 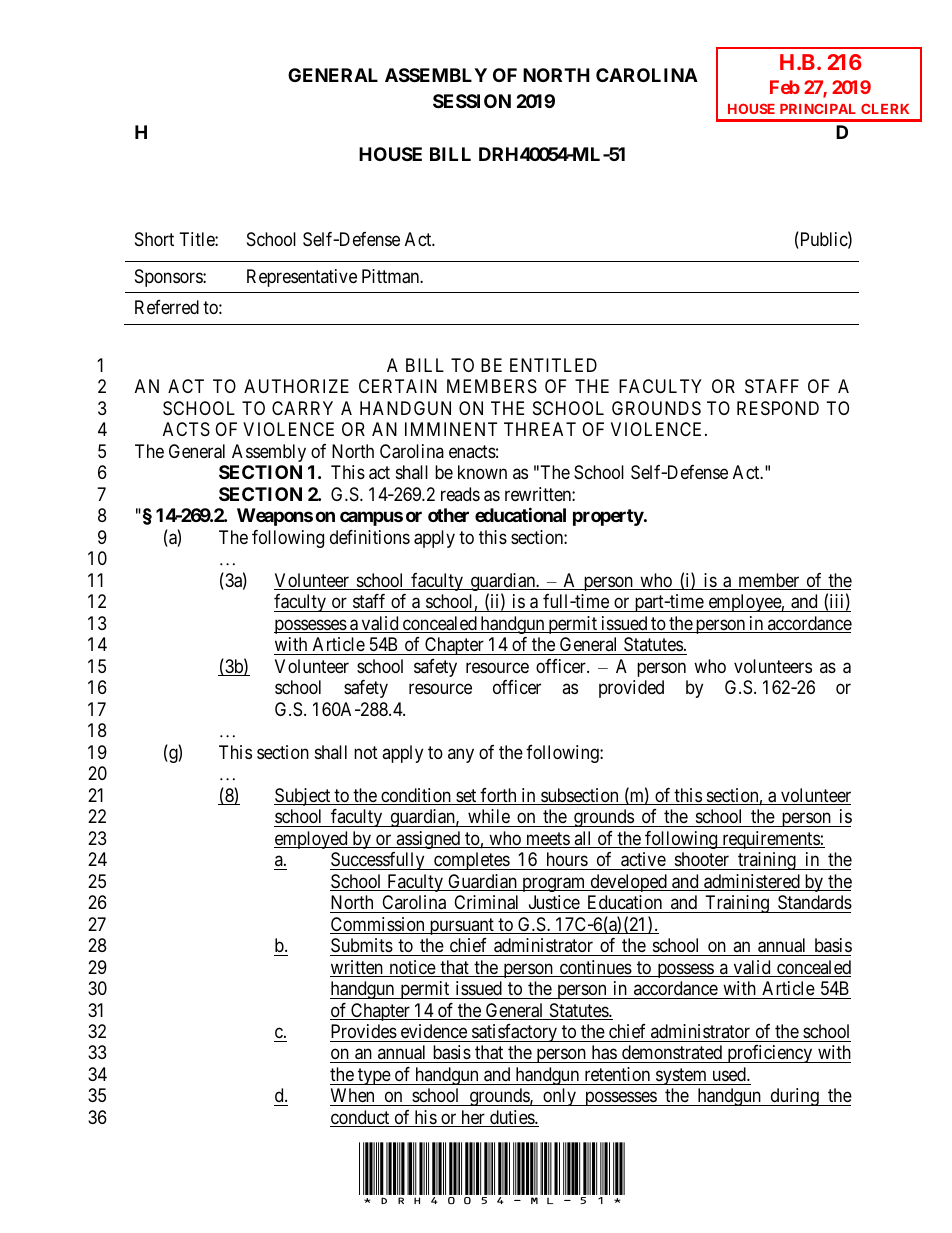 What do you see at coordinates (631, 689) in the image?
I see `provided` at bounding box center [631, 689].
